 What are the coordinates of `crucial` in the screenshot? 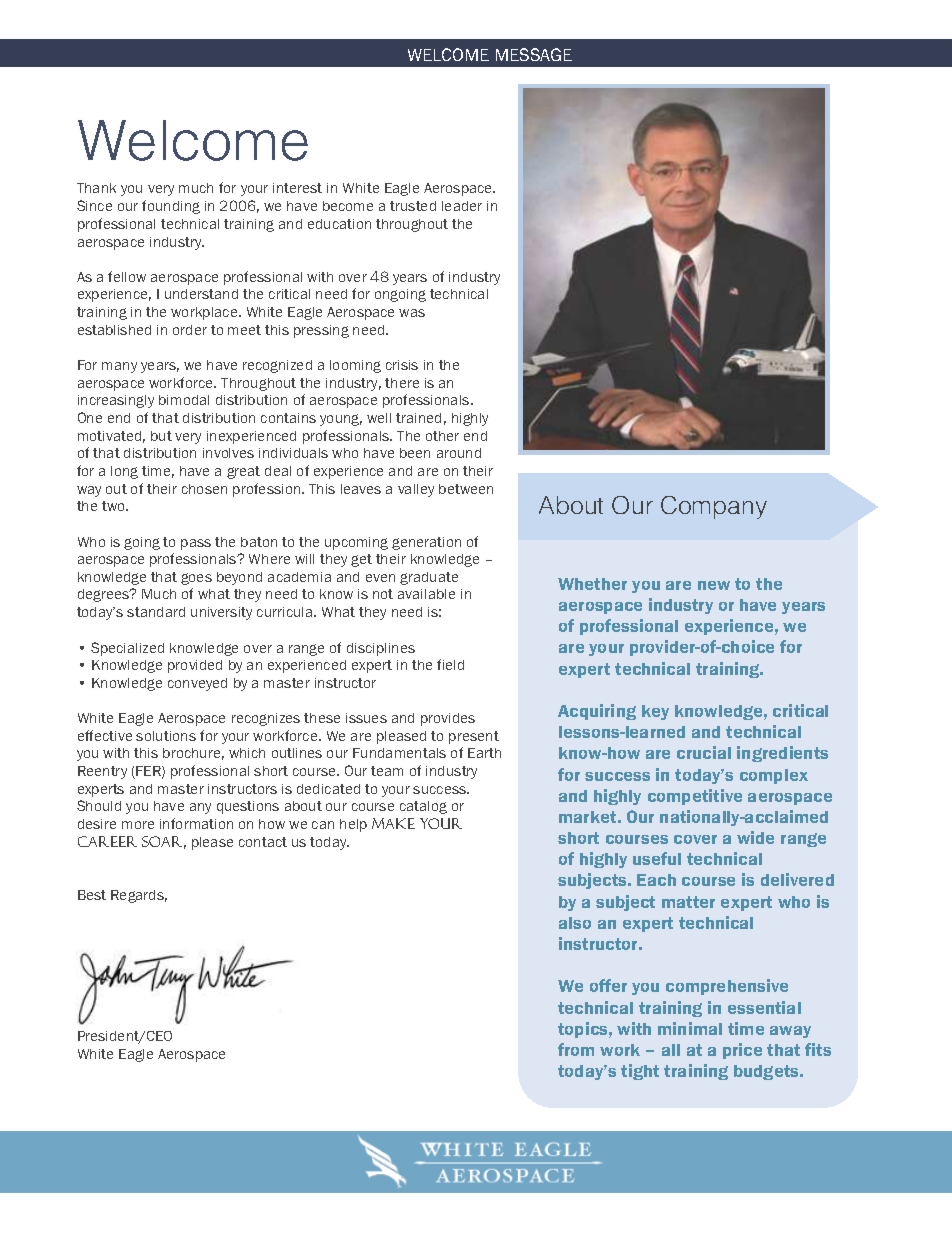 It's located at (704, 752).
